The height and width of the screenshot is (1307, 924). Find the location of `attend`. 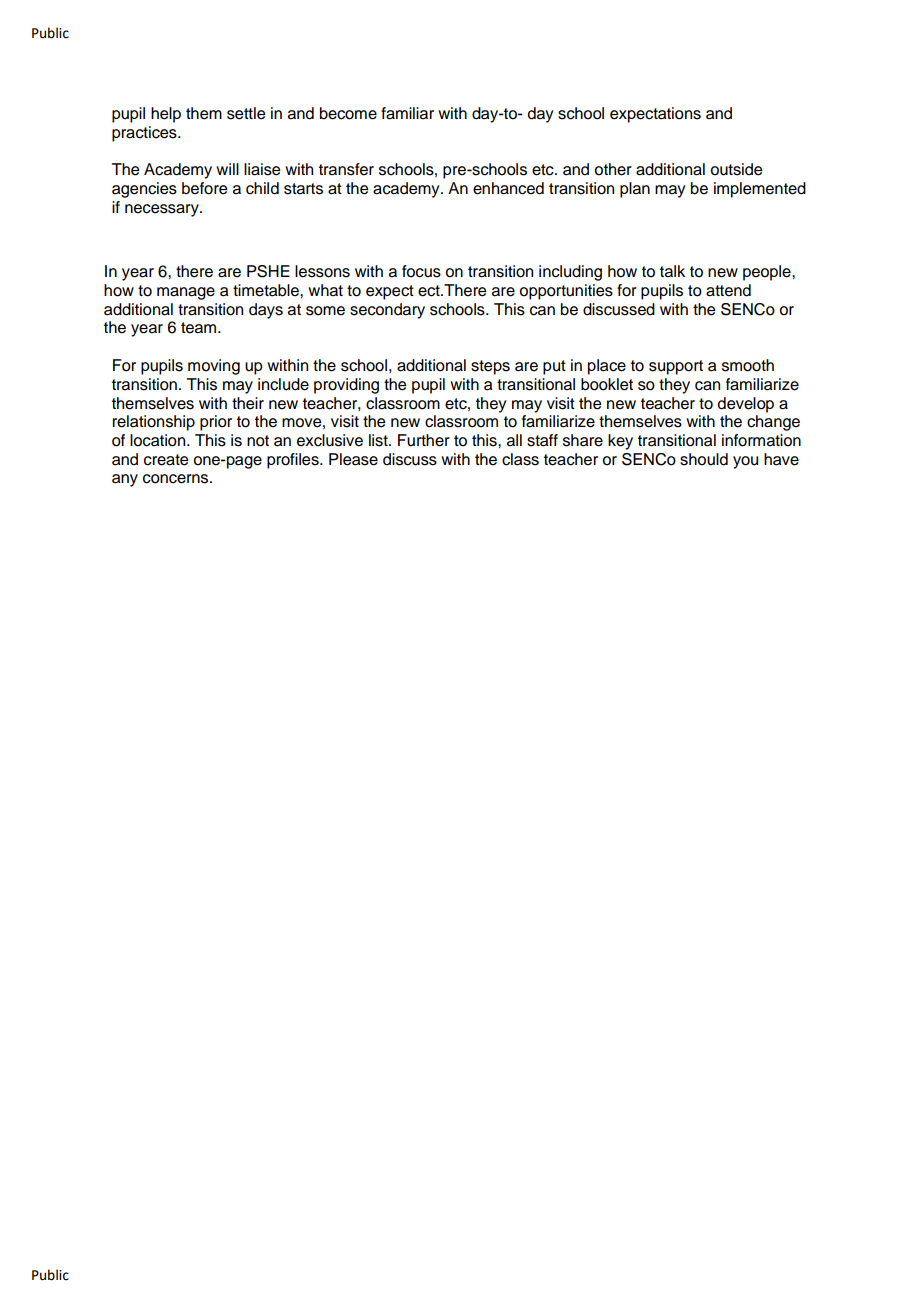

attend is located at coordinates (728, 290).
